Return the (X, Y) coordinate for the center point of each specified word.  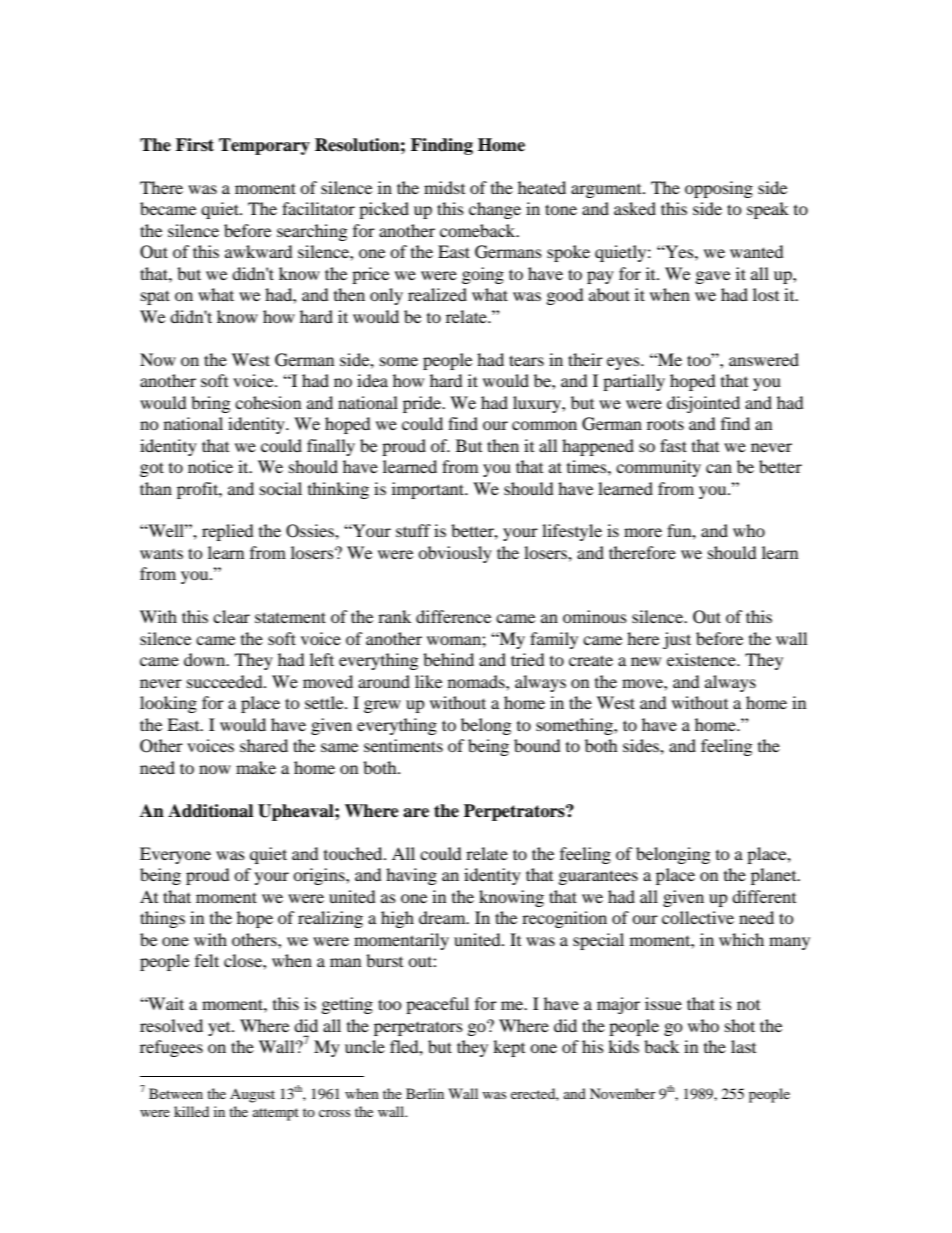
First (195, 145)
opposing (719, 189)
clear (231, 616)
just (677, 640)
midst (444, 187)
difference (453, 616)
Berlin (425, 1093)
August (252, 1095)
